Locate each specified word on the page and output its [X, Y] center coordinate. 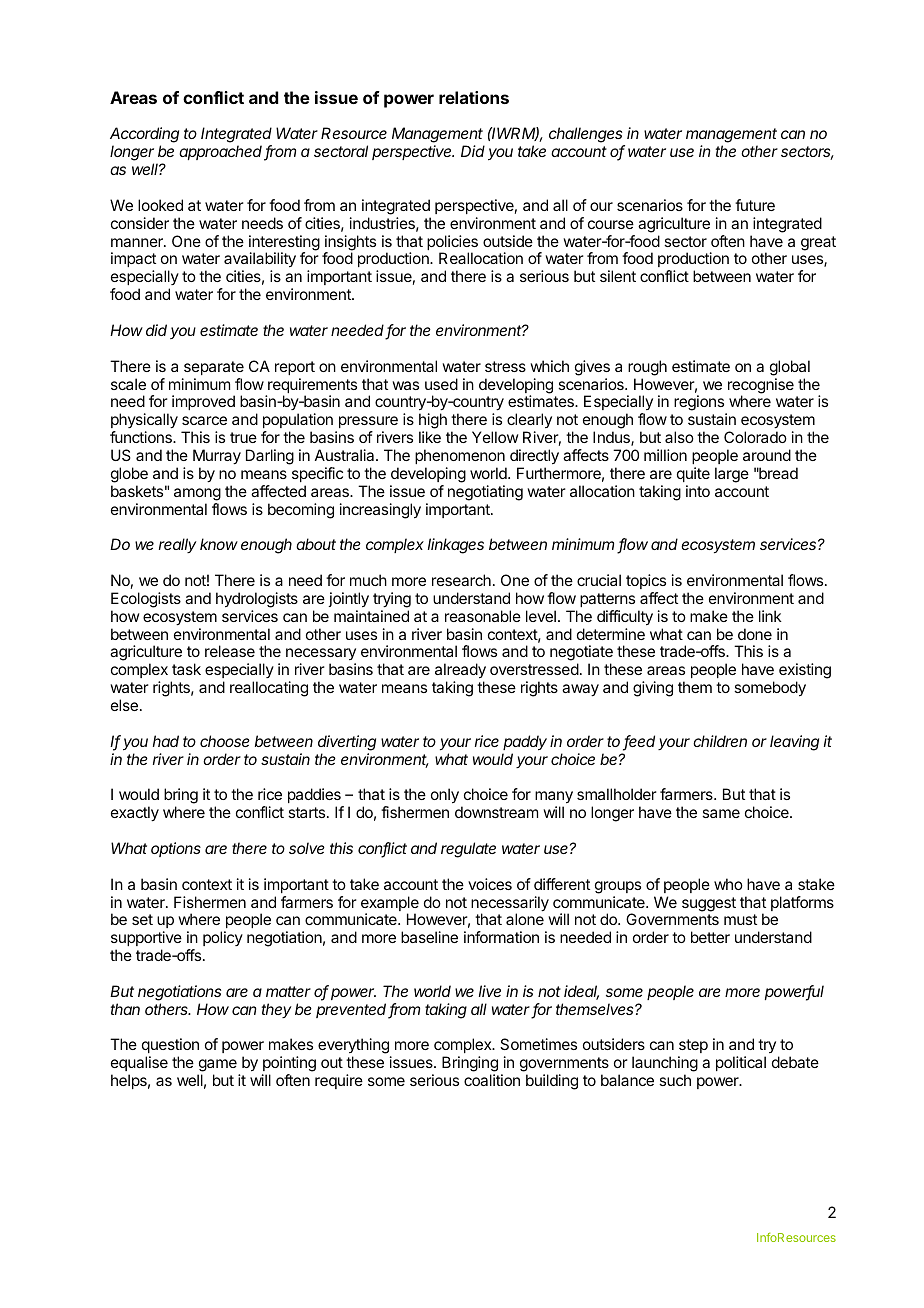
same [721, 813]
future [755, 205]
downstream [496, 812]
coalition [492, 1080]
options [176, 849]
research [461, 580]
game [217, 1067]
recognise [761, 387]
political [741, 1063]
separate [214, 368]
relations [474, 97]
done [755, 634]
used [441, 384]
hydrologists [257, 600]
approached [222, 153]
